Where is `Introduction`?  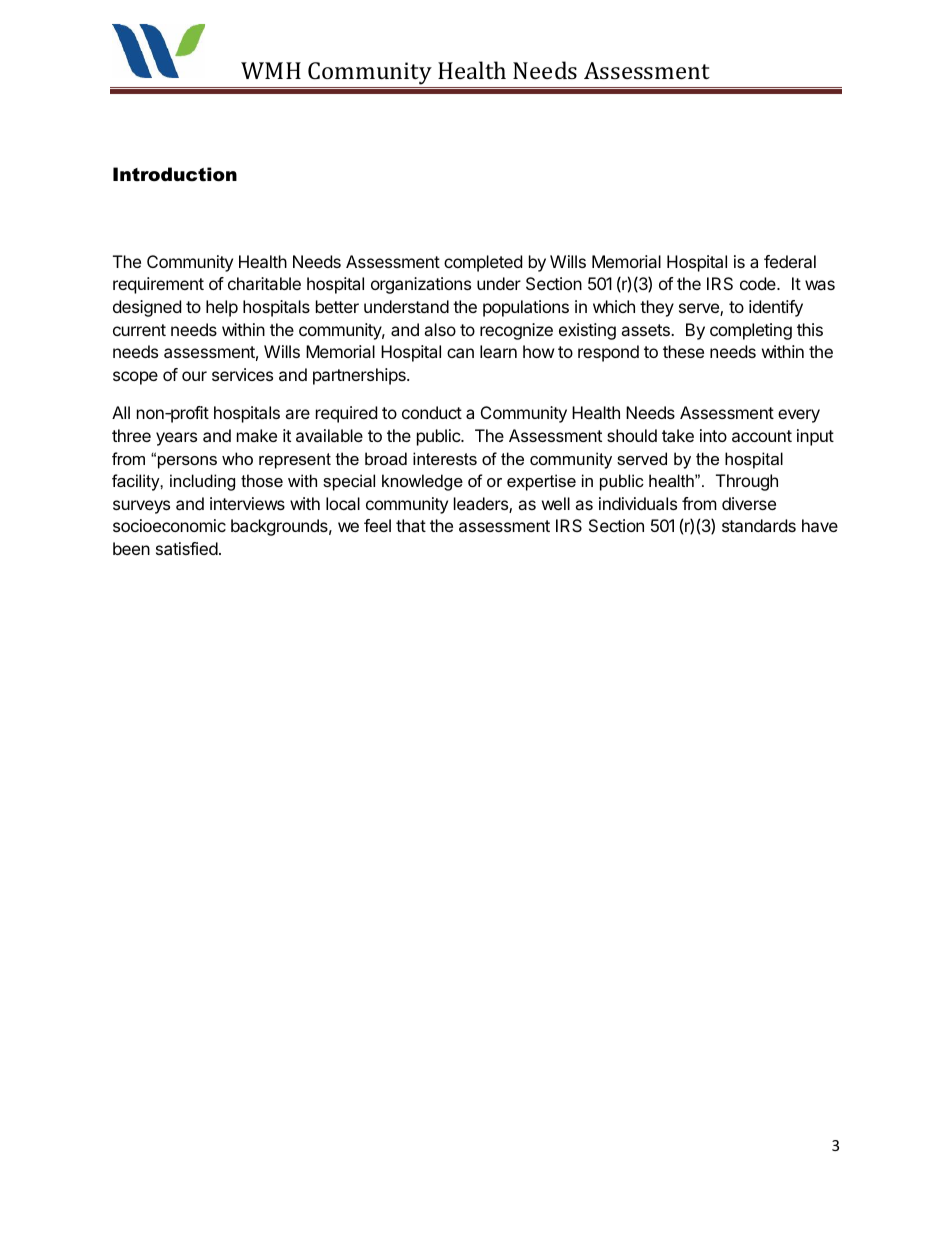 Introduction is located at coordinates (175, 174).
